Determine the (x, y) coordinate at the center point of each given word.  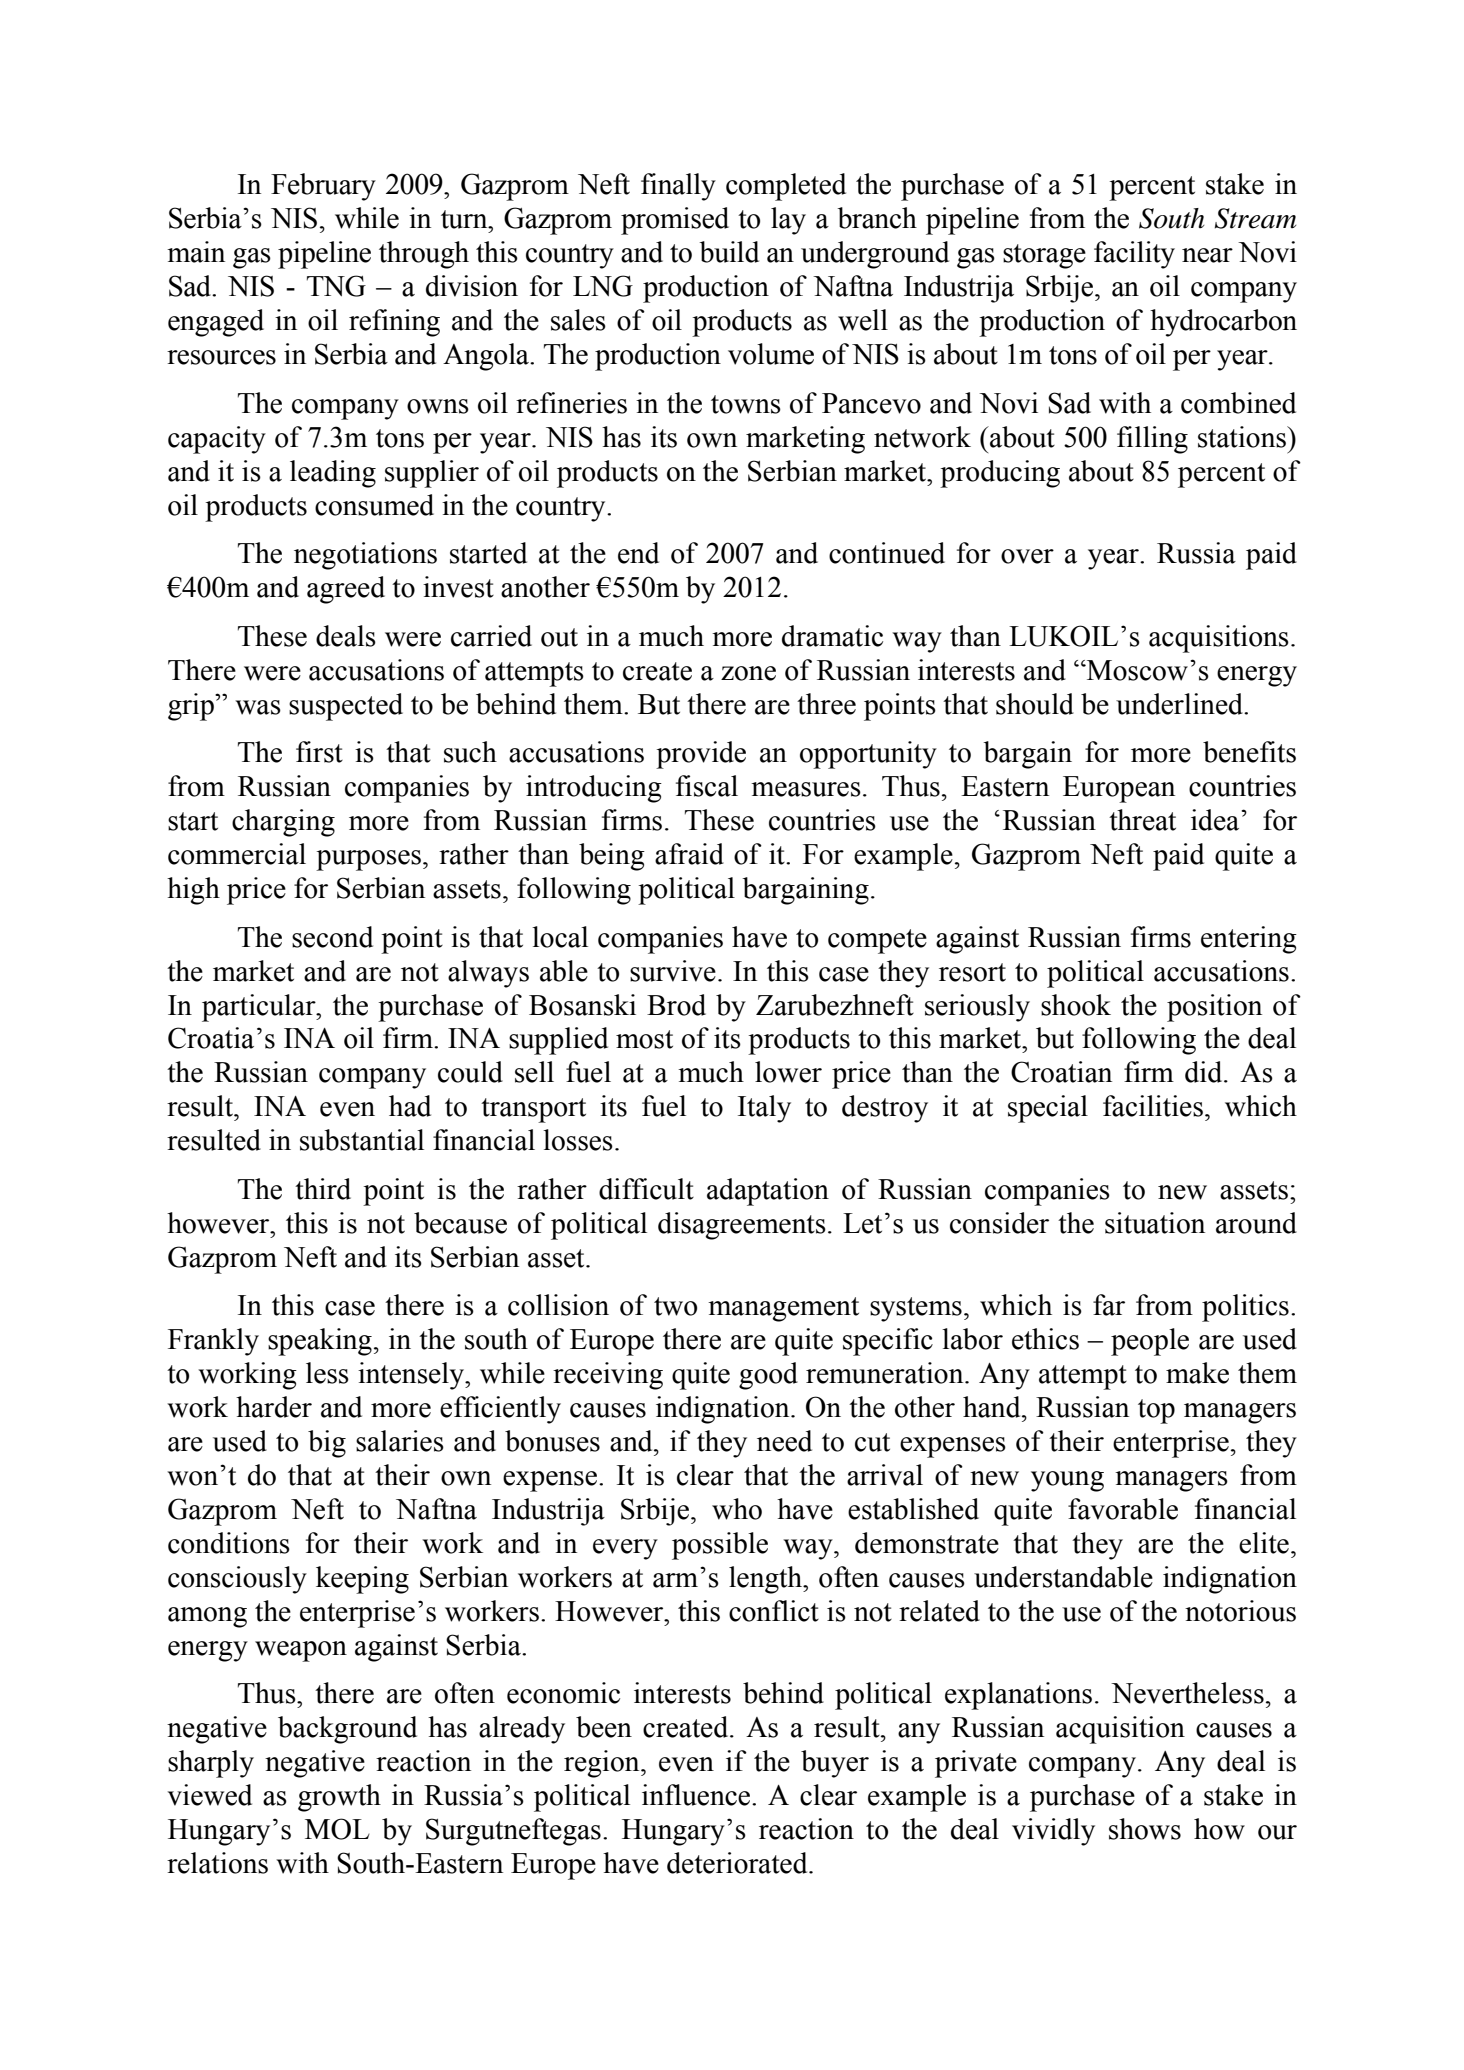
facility (1134, 255)
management (783, 1309)
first (319, 752)
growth (339, 1798)
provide (701, 755)
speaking (320, 1342)
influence (696, 1795)
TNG (336, 286)
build (729, 252)
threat (1142, 820)
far (1109, 1305)
